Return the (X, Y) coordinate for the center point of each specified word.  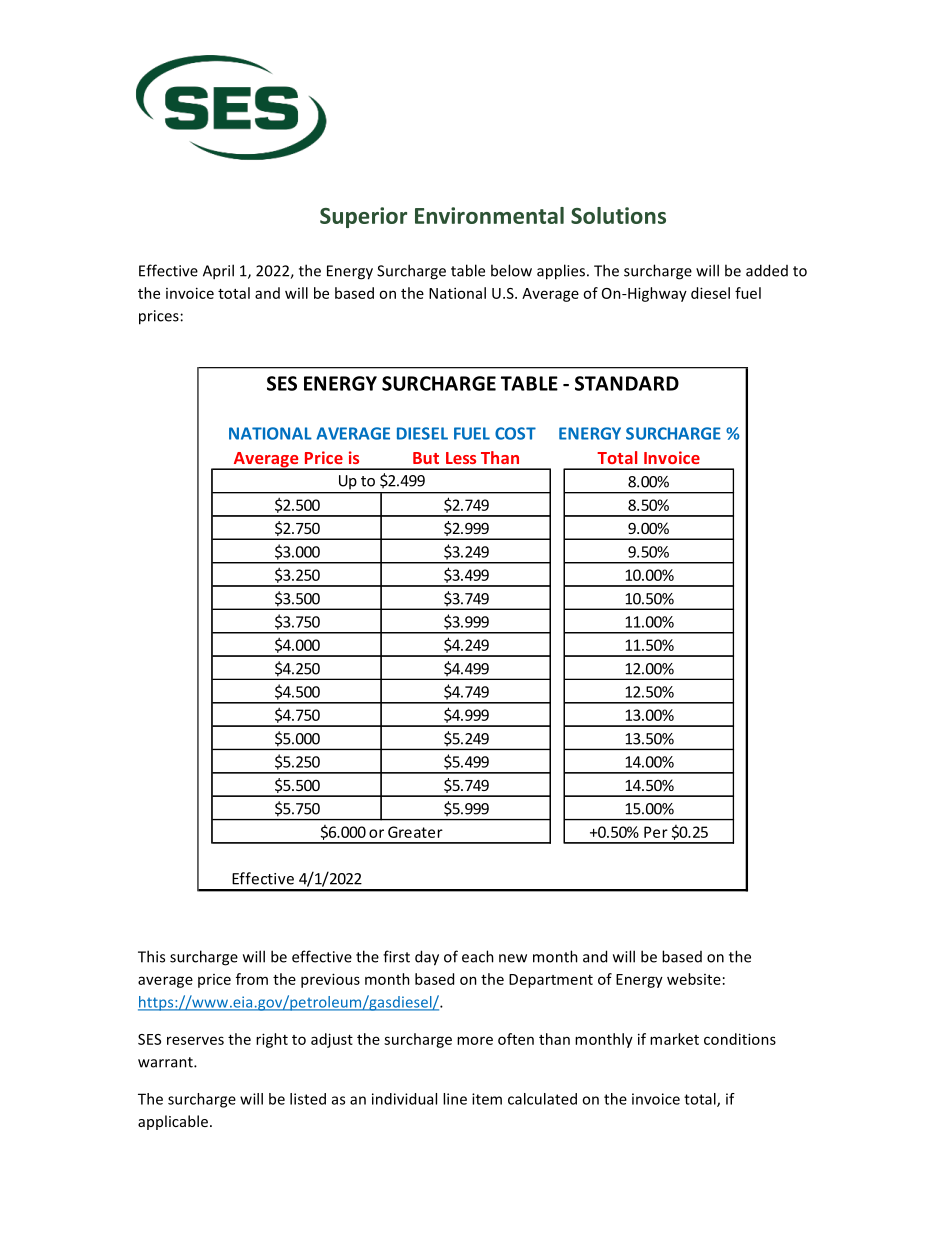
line (455, 1099)
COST (515, 433)
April (218, 272)
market (674, 1039)
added (767, 270)
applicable (173, 1122)
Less (461, 458)
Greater (415, 832)
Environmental (489, 215)
